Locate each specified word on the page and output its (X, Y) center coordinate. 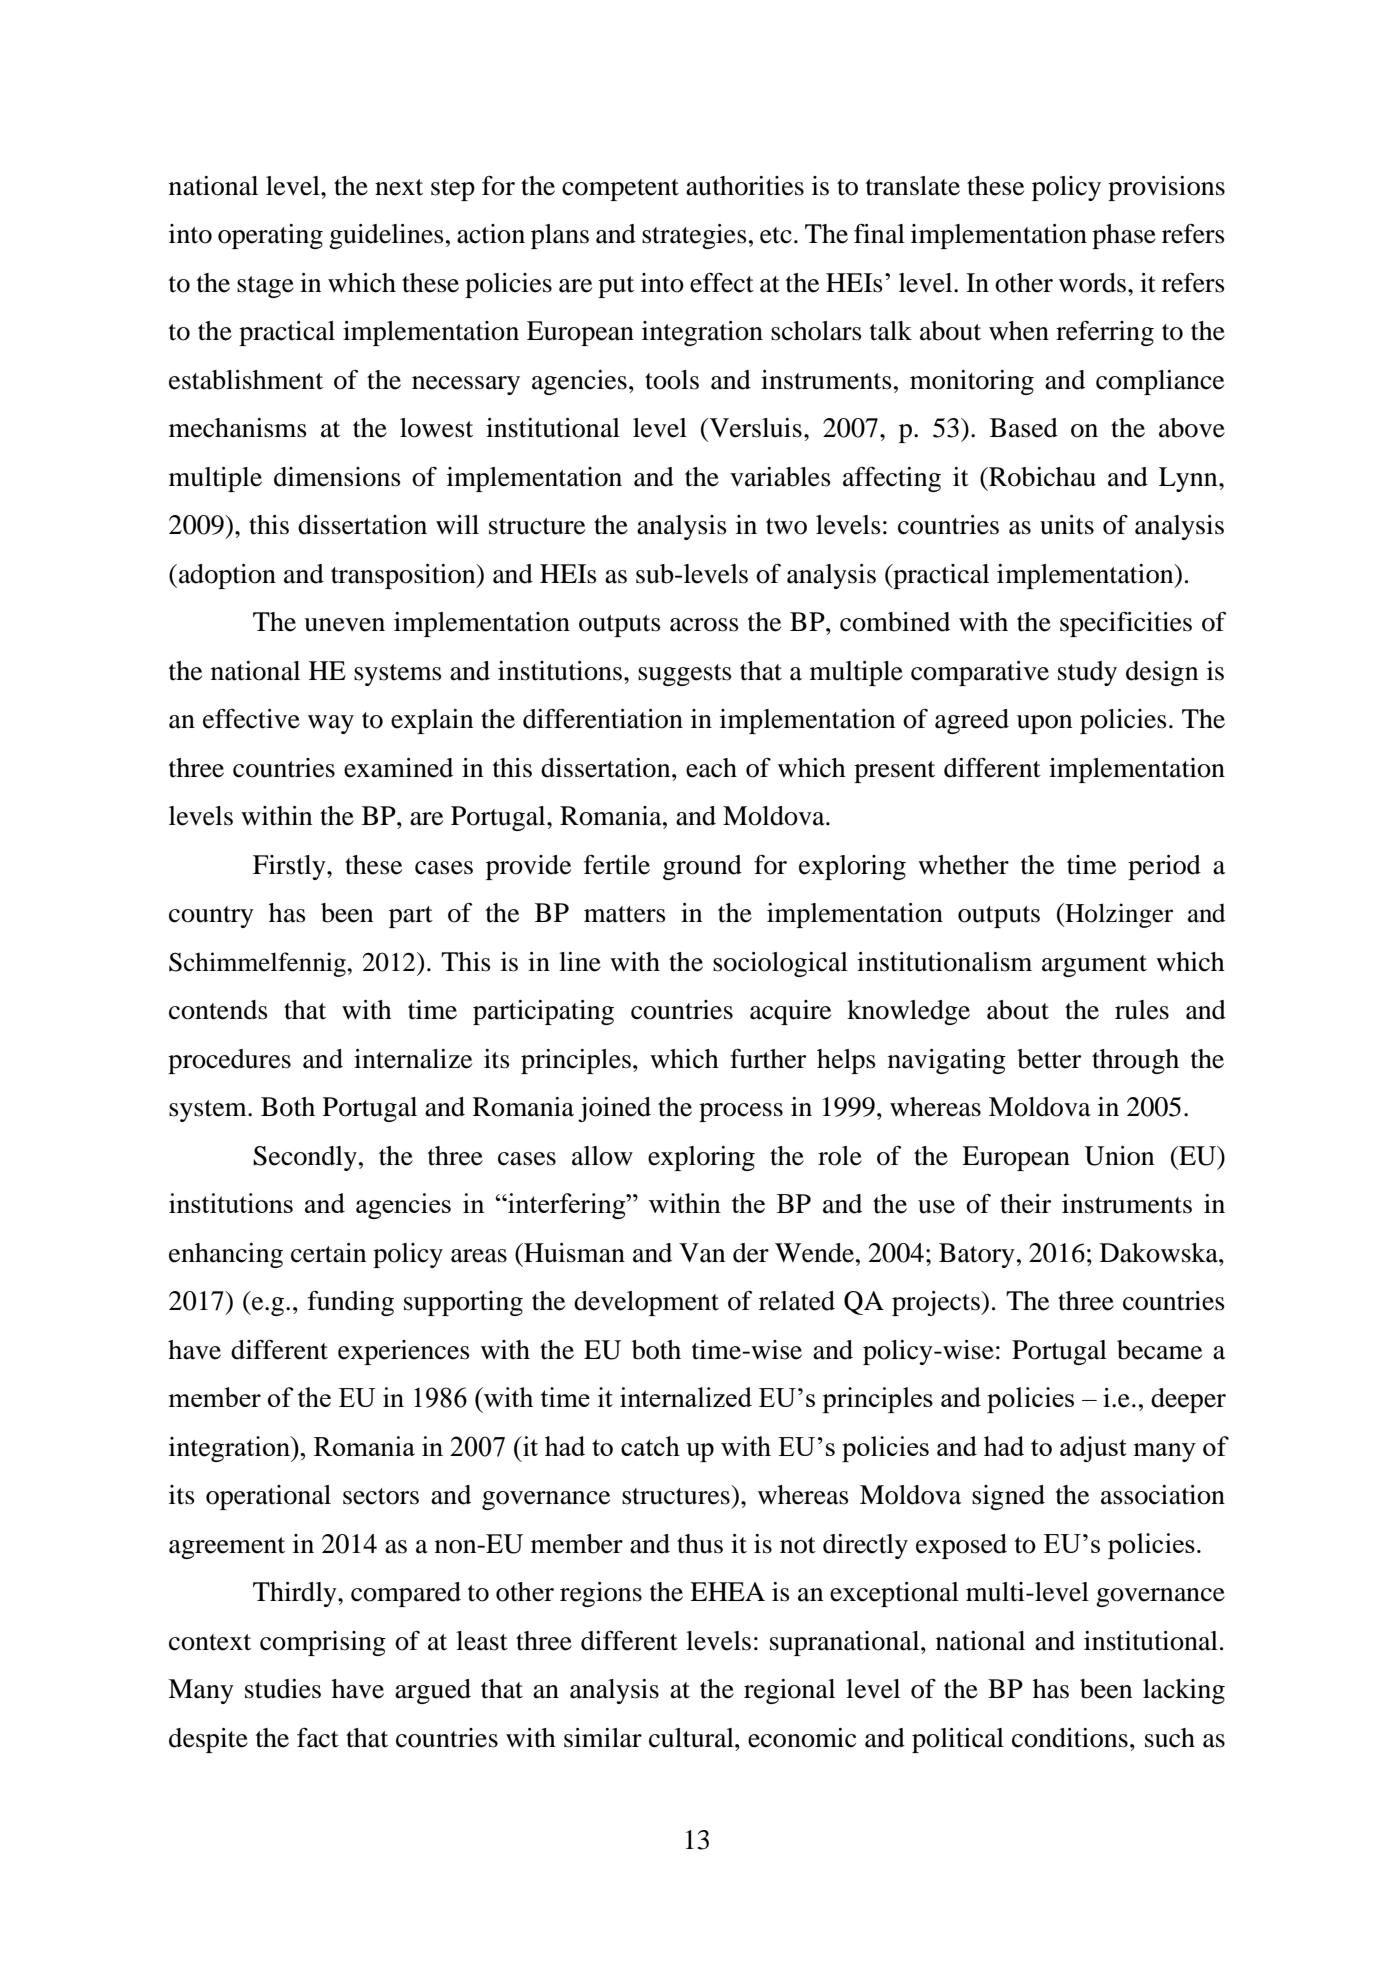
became (1159, 1350)
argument (1094, 966)
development (646, 1303)
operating (270, 236)
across (704, 625)
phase (1124, 236)
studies (283, 1689)
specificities (1126, 624)
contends (218, 1010)
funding (351, 1303)
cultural (692, 1738)
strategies (694, 236)
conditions (1070, 1738)
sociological (780, 964)
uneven (344, 625)
